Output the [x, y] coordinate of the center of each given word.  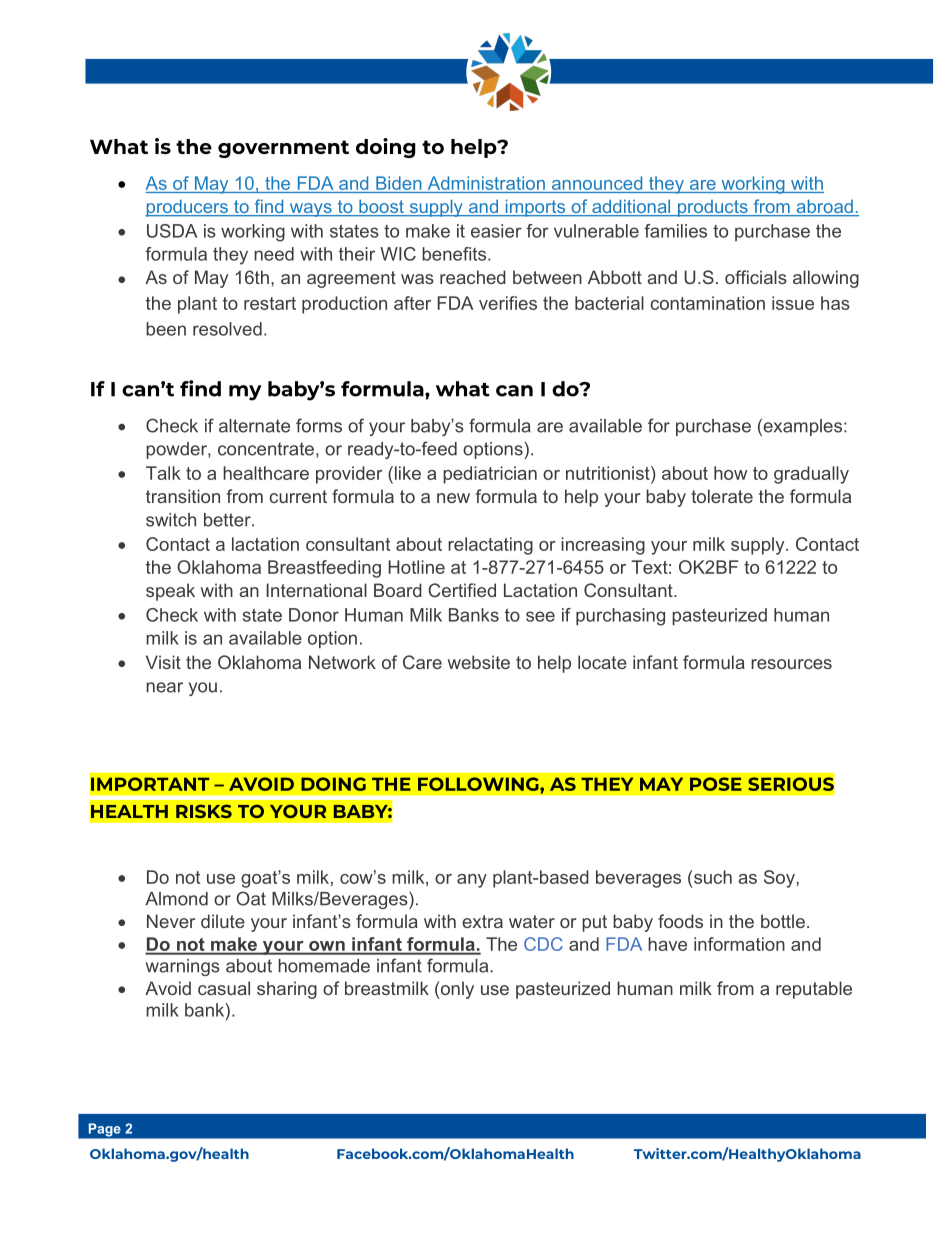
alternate [254, 426]
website [479, 662]
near [164, 687]
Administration [486, 183]
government [283, 149]
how [730, 473]
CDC [543, 944]
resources [791, 664]
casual [224, 988]
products [712, 208]
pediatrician [490, 475]
